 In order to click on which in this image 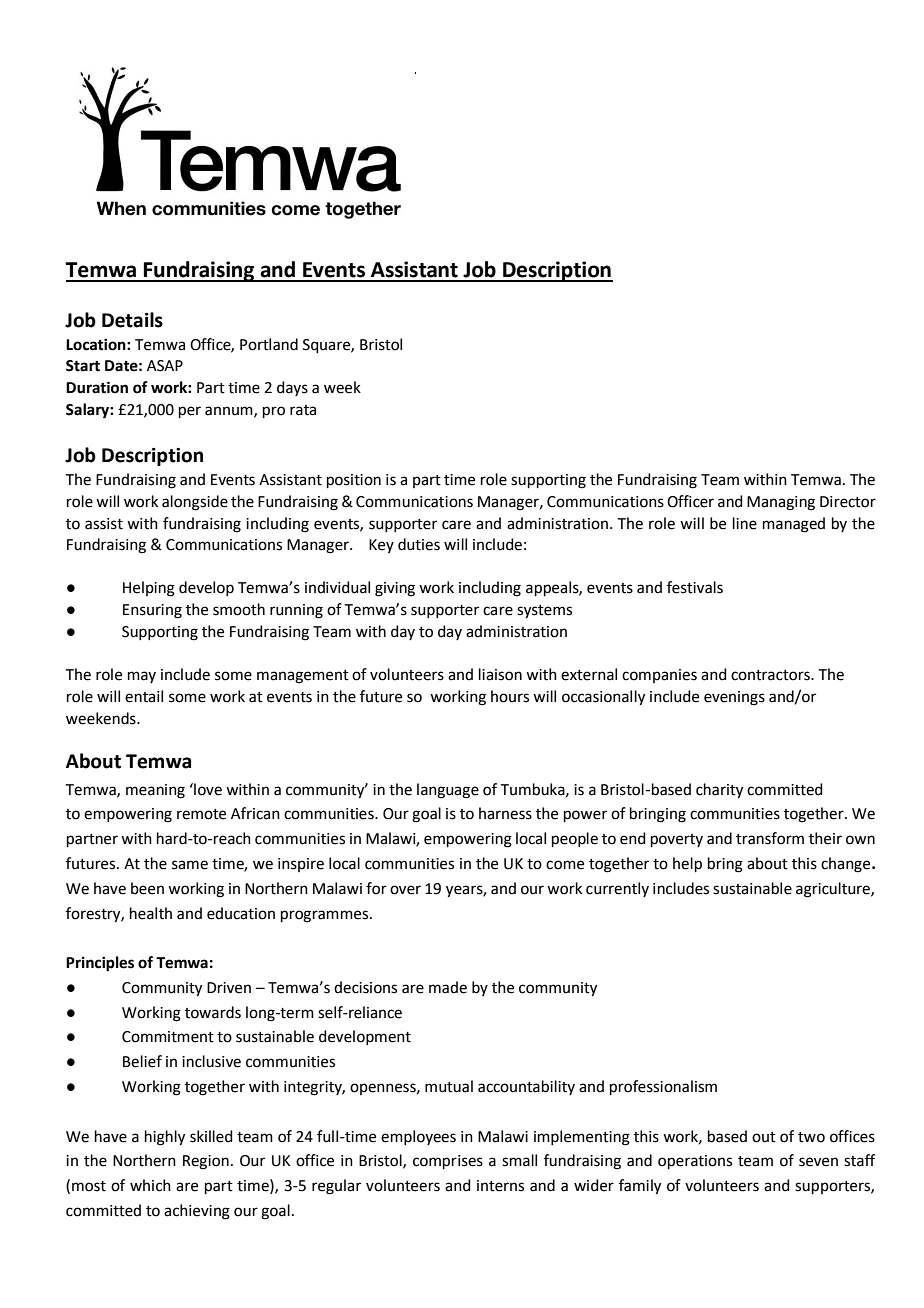, I will do `click(150, 1185)`.
